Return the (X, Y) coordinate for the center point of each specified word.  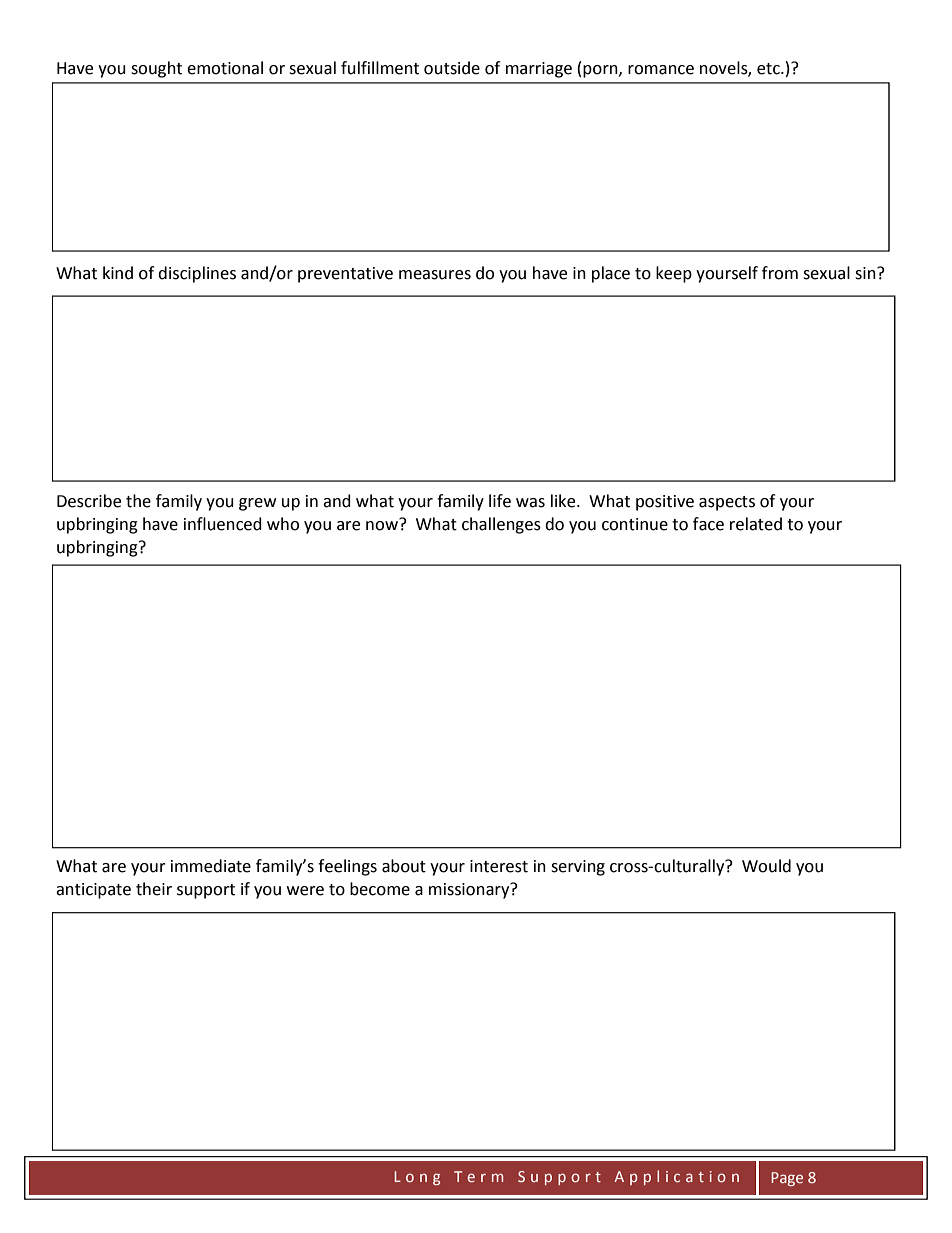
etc (769, 69)
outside (452, 68)
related (756, 524)
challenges (501, 525)
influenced (223, 524)
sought (156, 69)
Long (417, 1178)
